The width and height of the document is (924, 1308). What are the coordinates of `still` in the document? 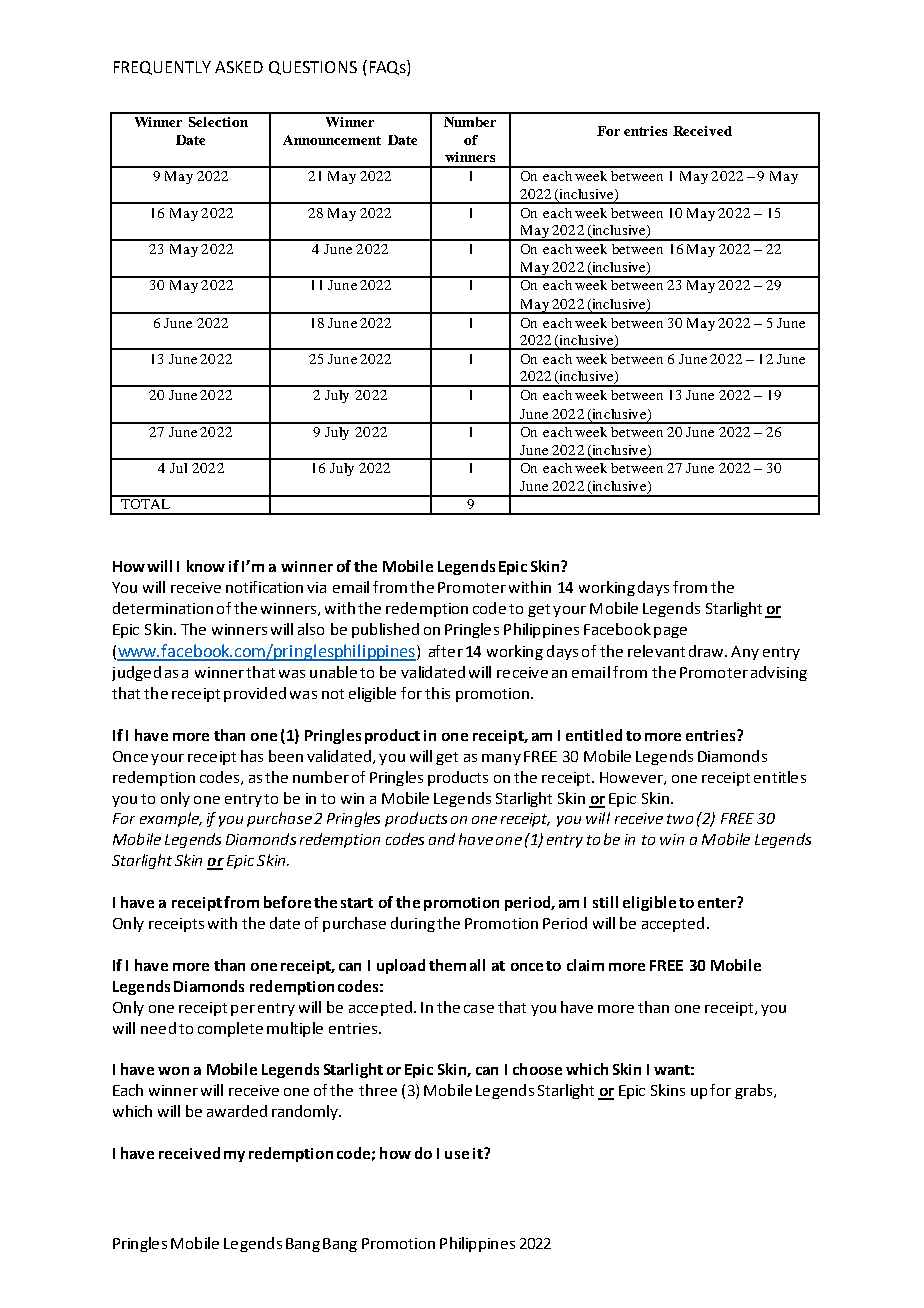 It's located at (605, 902).
